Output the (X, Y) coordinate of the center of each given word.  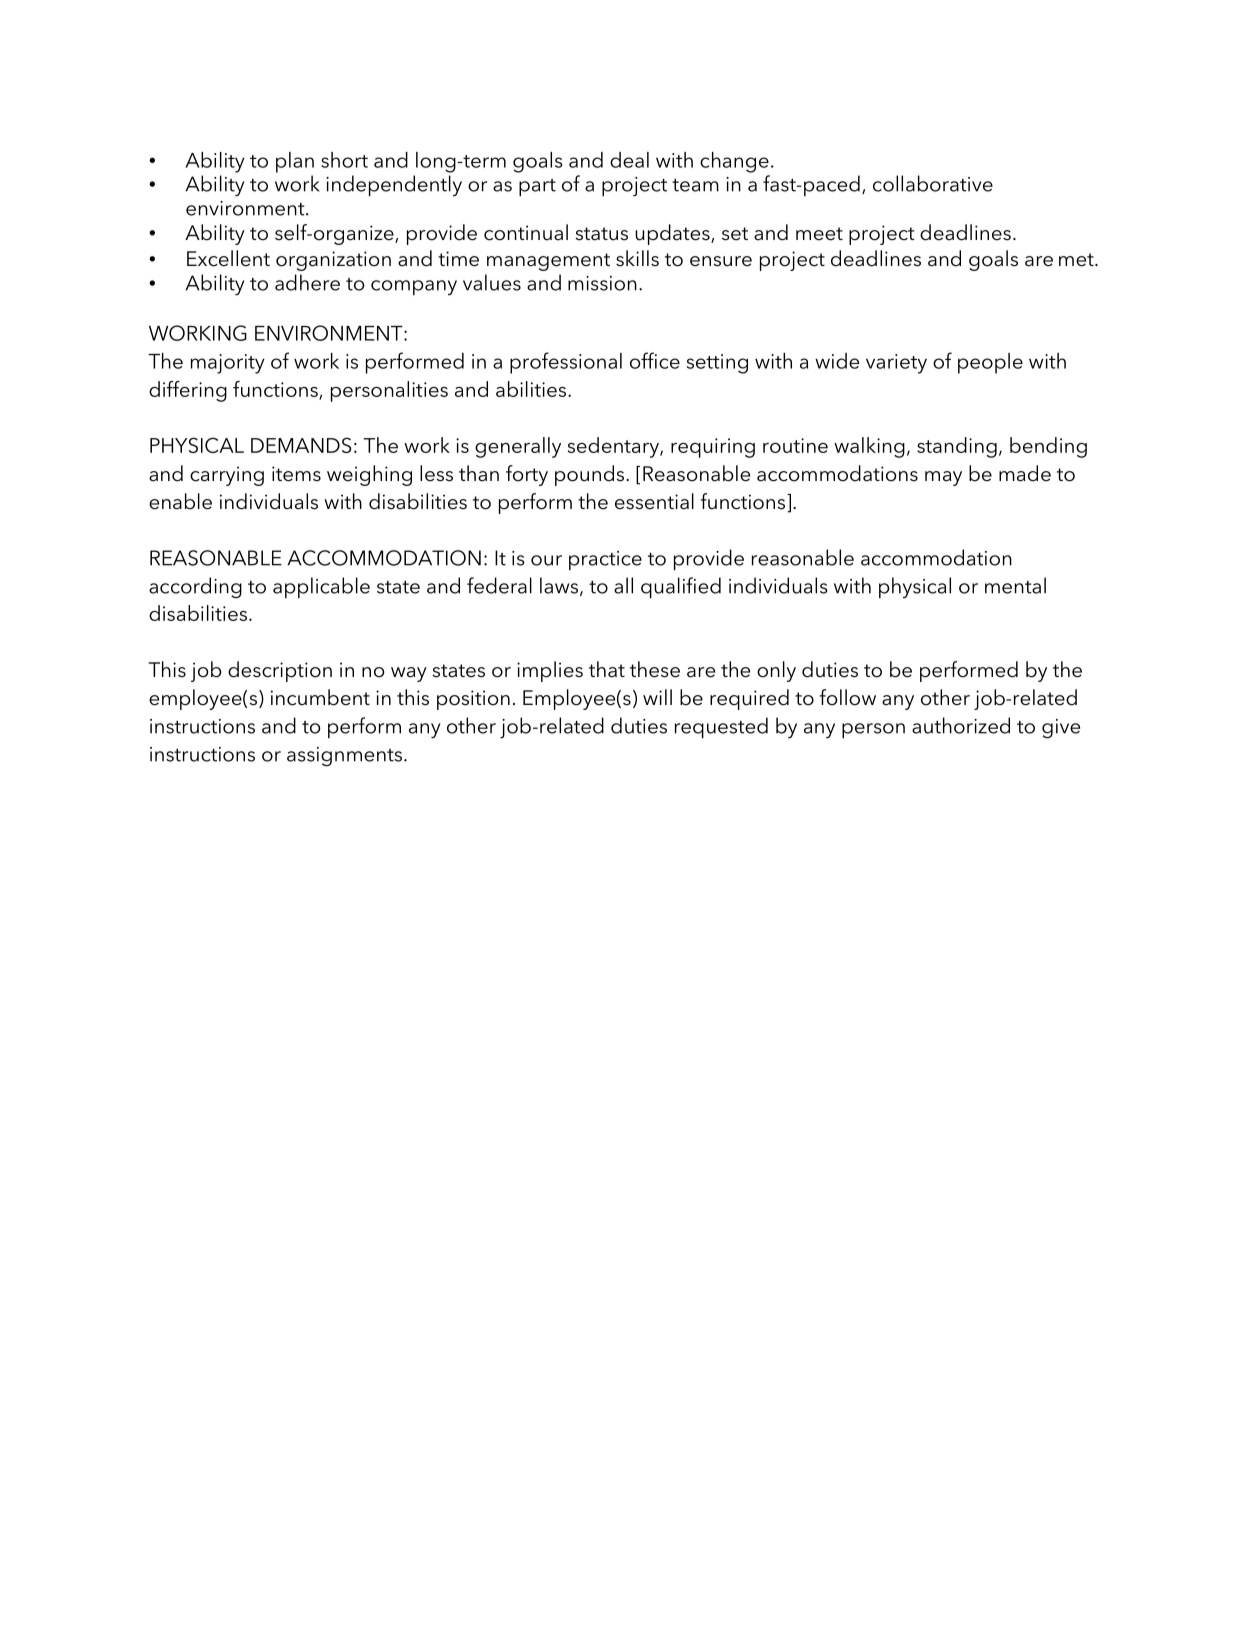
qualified (681, 588)
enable (180, 501)
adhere (307, 282)
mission (602, 283)
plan (295, 162)
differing (188, 391)
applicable (321, 588)
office (655, 360)
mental (1015, 585)
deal (629, 160)
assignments (344, 757)
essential (654, 501)
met (1077, 260)
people (990, 363)
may (943, 478)
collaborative (933, 183)
